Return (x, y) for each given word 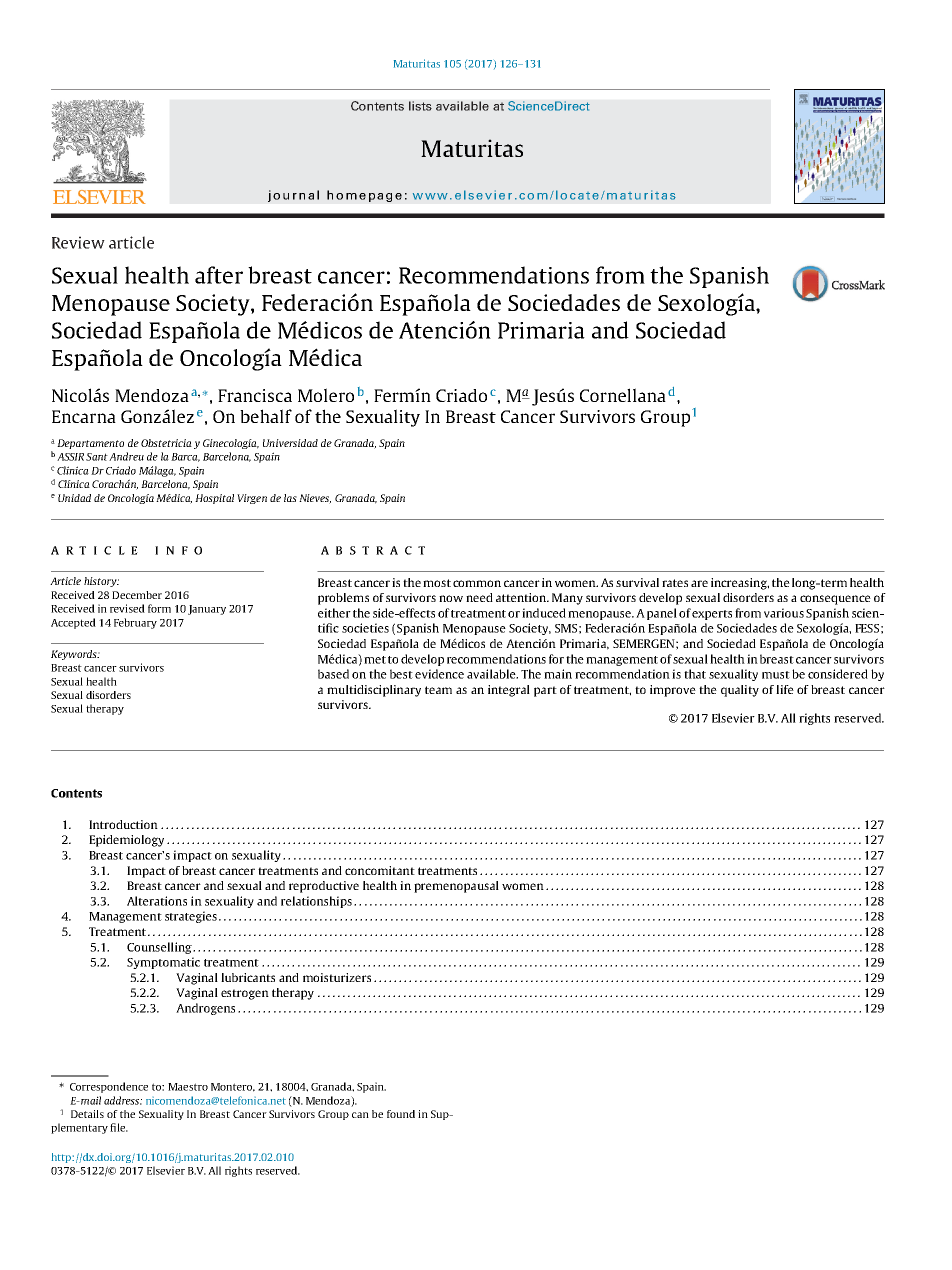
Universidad (290, 443)
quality (740, 691)
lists (420, 106)
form (159, 608)
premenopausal (456, 887)
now (451, 598)
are (699, 583)
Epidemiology (126, 841)
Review (78, 242)
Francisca (255, 395)
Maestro (188, 1087)
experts (712, 615)
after (219, 275)
